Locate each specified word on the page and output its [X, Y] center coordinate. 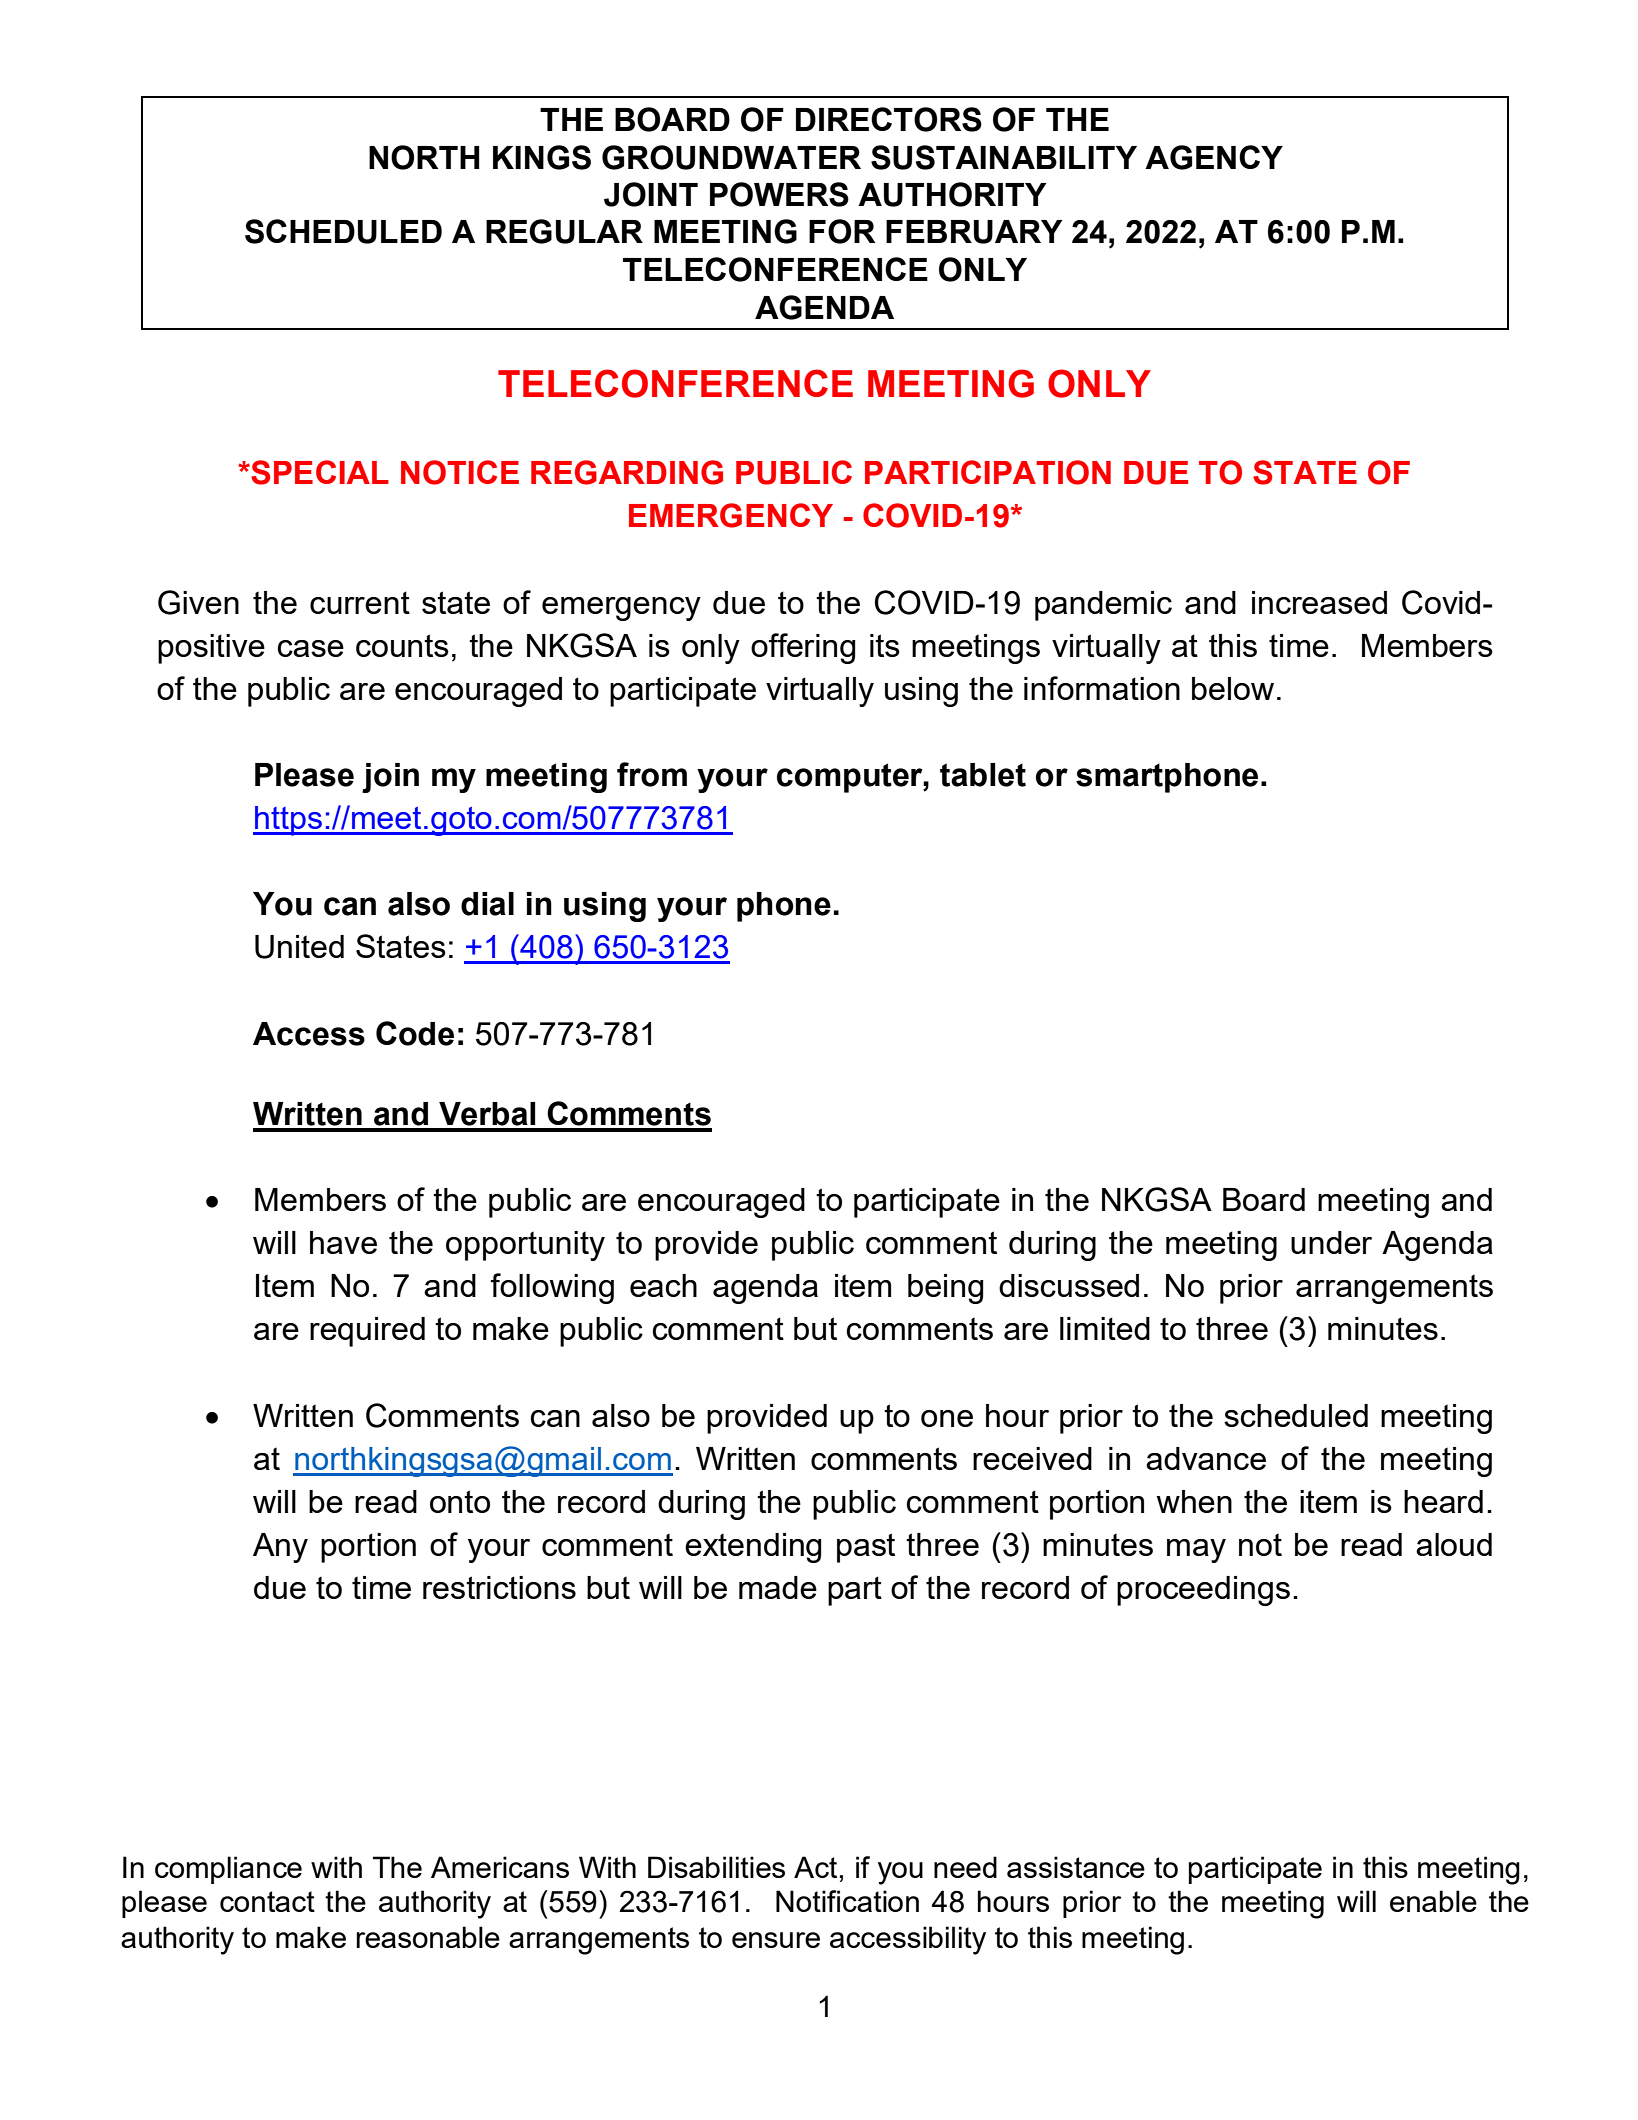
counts [402, 645]
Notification [847, 1901]
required [367, 1332]
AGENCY [1214, 157]
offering [803, 648]
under [1331, 1242]
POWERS [779, 194]
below [1233, 688]
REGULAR [564, 231]
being [945, 1289]
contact [267, 1901]
